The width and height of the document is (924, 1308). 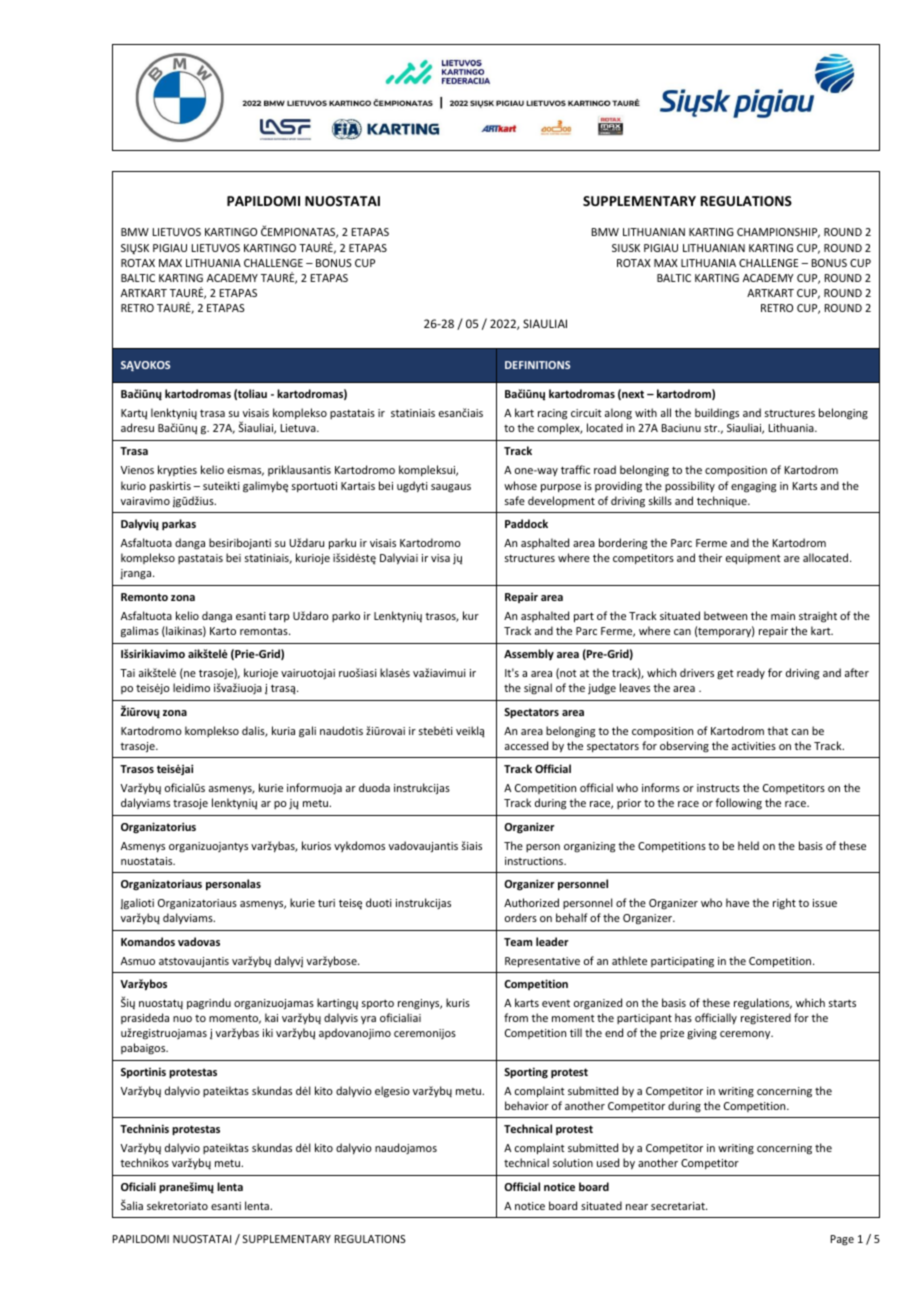 What do you see at coordinates (738, 803) in the document?
I see `following` at bounding box center [738, 803].
